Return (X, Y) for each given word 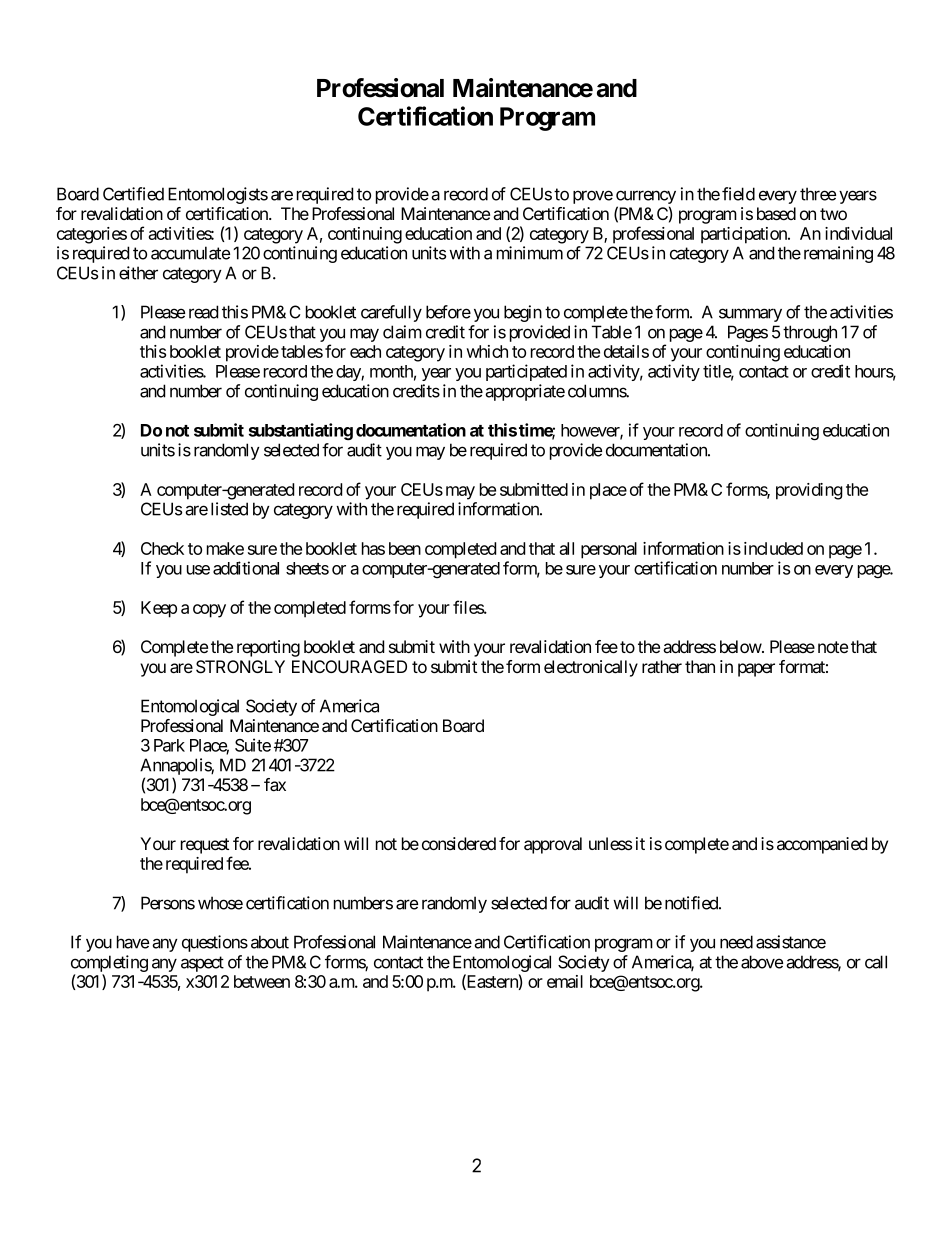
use (198, 570)
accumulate (190, 253)
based (776, 214)
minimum (530, 253)
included (773, 548)
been (405, 548)
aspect (202, 964)
